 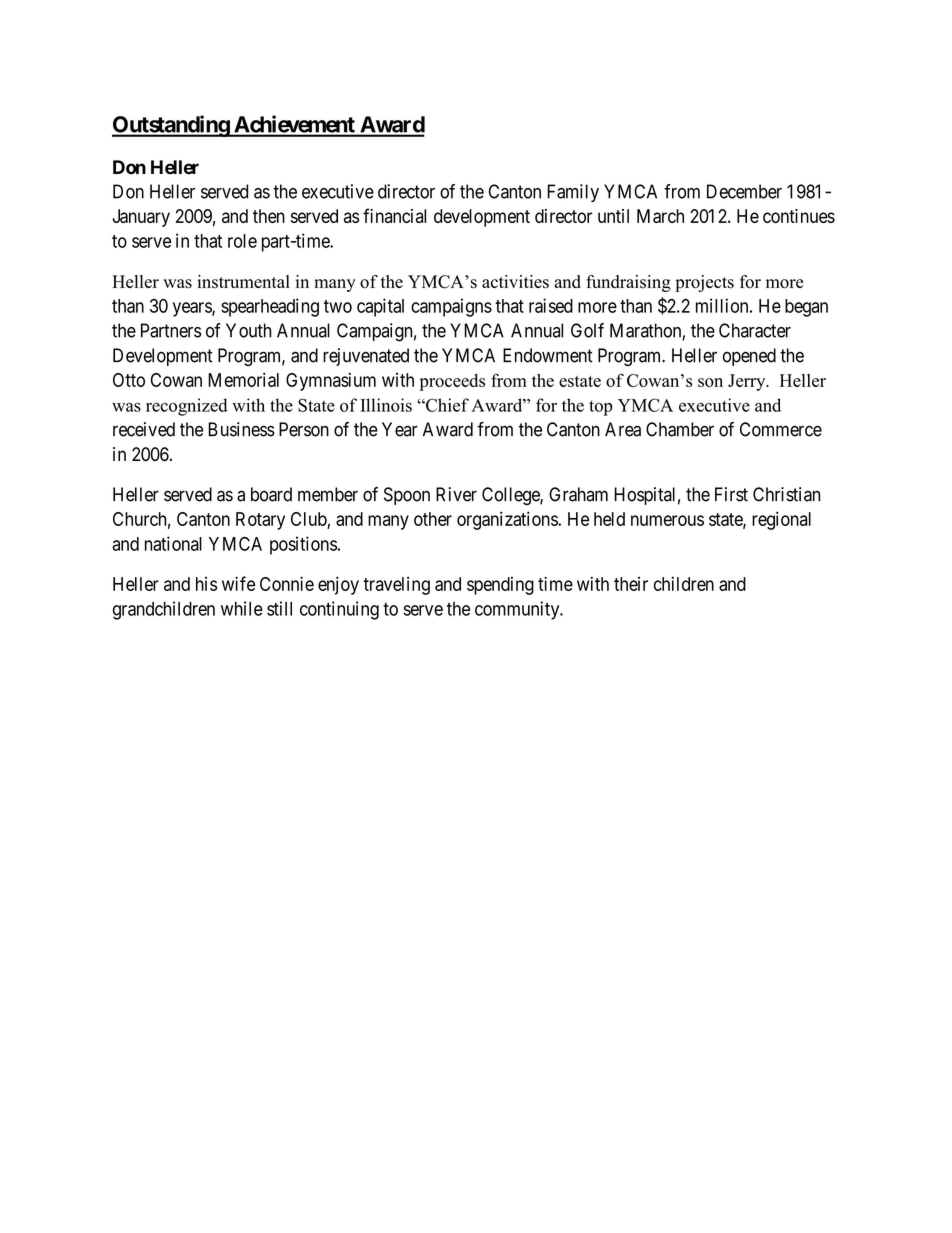 I want to click on spending, so click(x=500, y=586).
